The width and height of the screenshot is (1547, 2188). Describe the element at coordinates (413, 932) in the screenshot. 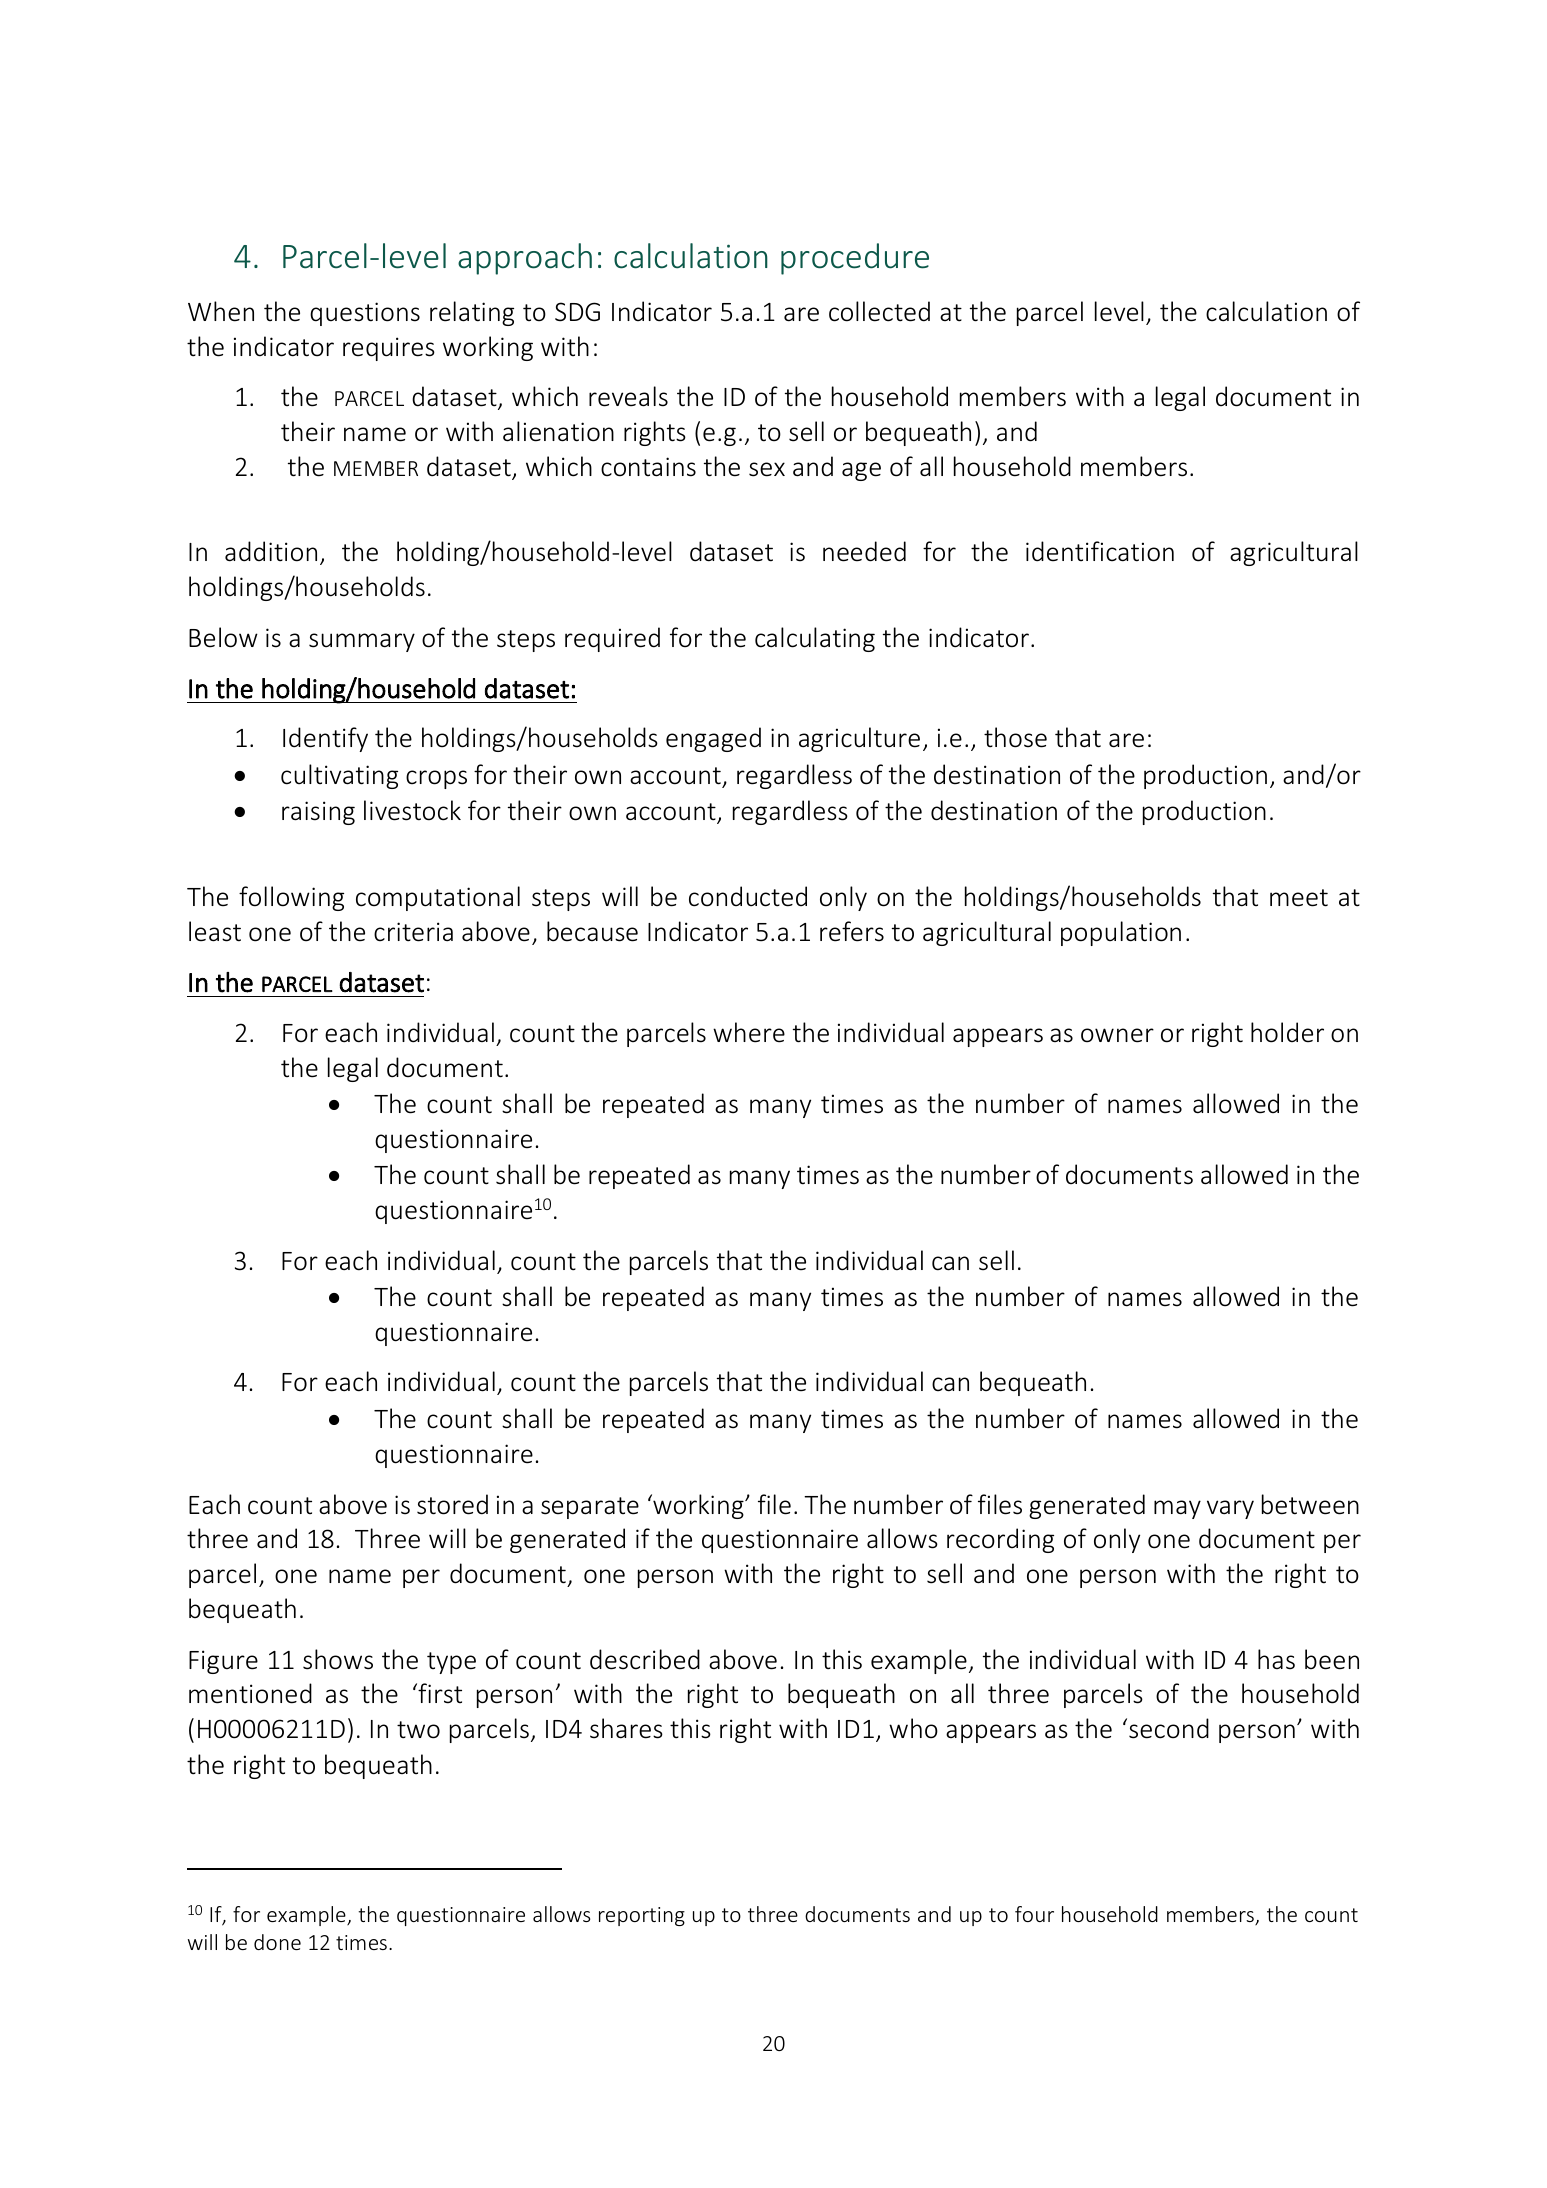

I see `criteria` at that location.
